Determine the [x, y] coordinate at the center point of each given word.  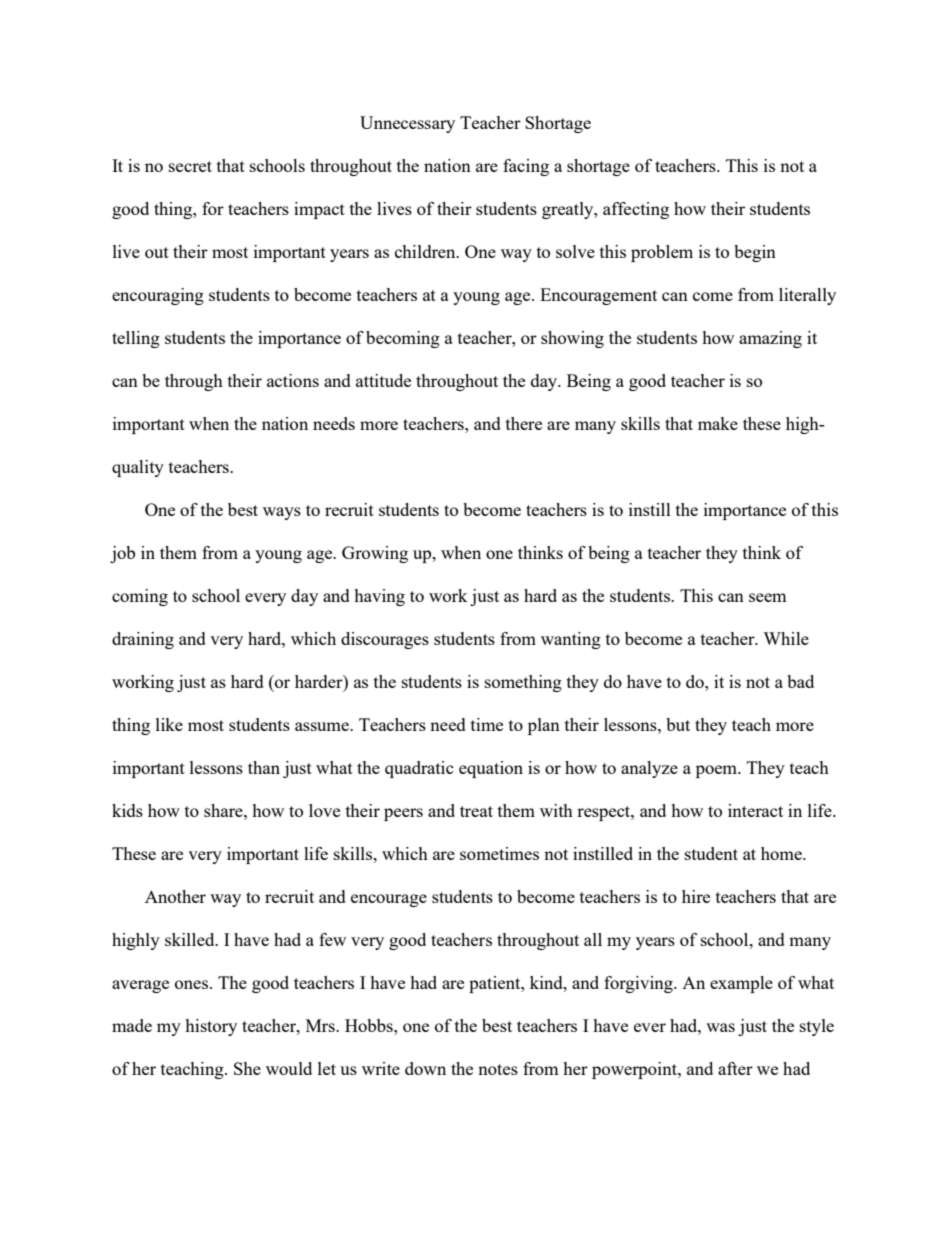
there [524, 423]
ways [282, 513]
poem [718, 771]
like [169, 724]
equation [491, 769]
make [718, 423]
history [211, 1027]
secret [190, 166]
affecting [636, 210]
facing [526, 167]
